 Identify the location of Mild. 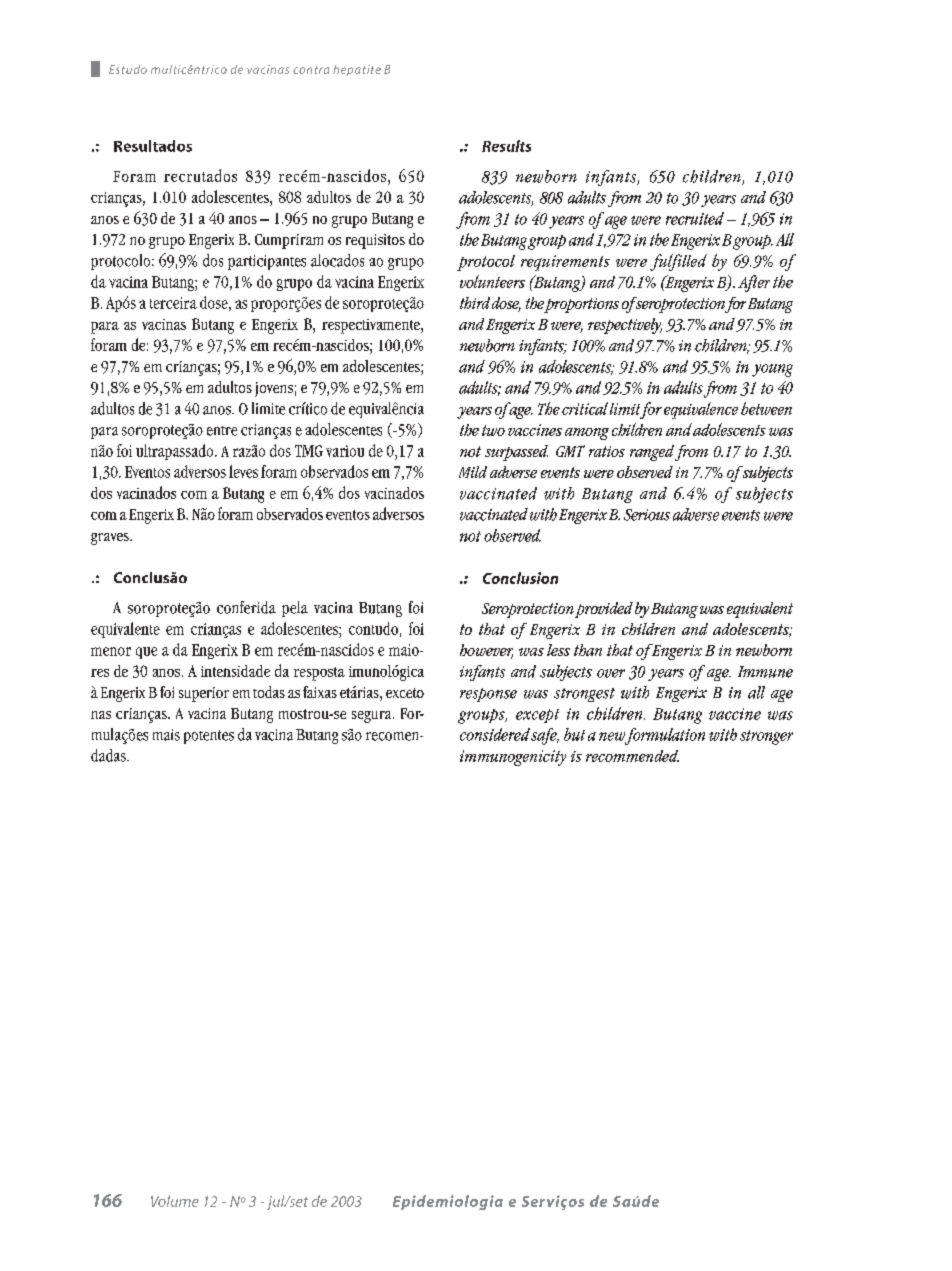
(473, 472).
